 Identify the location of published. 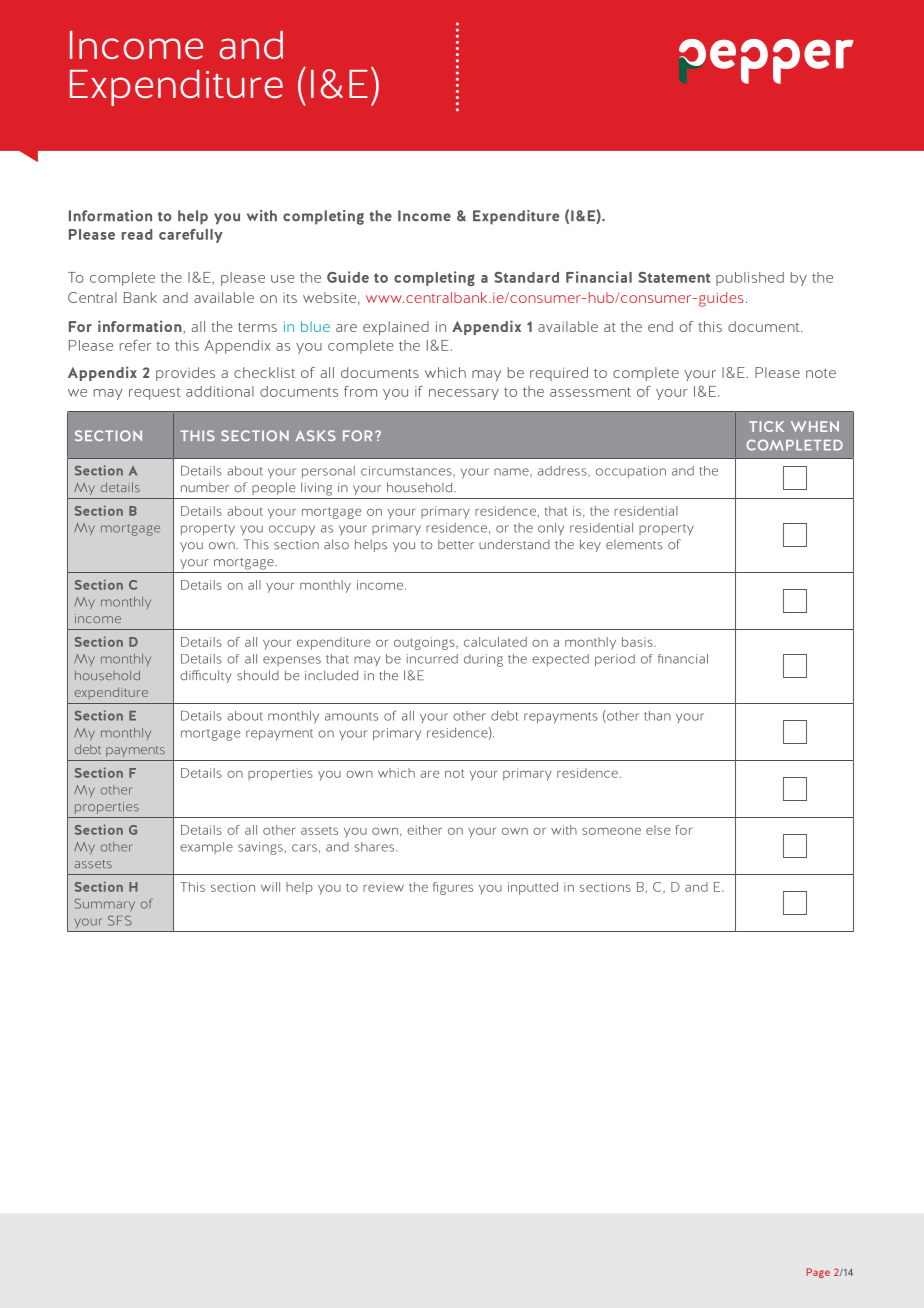
(750, 279).
